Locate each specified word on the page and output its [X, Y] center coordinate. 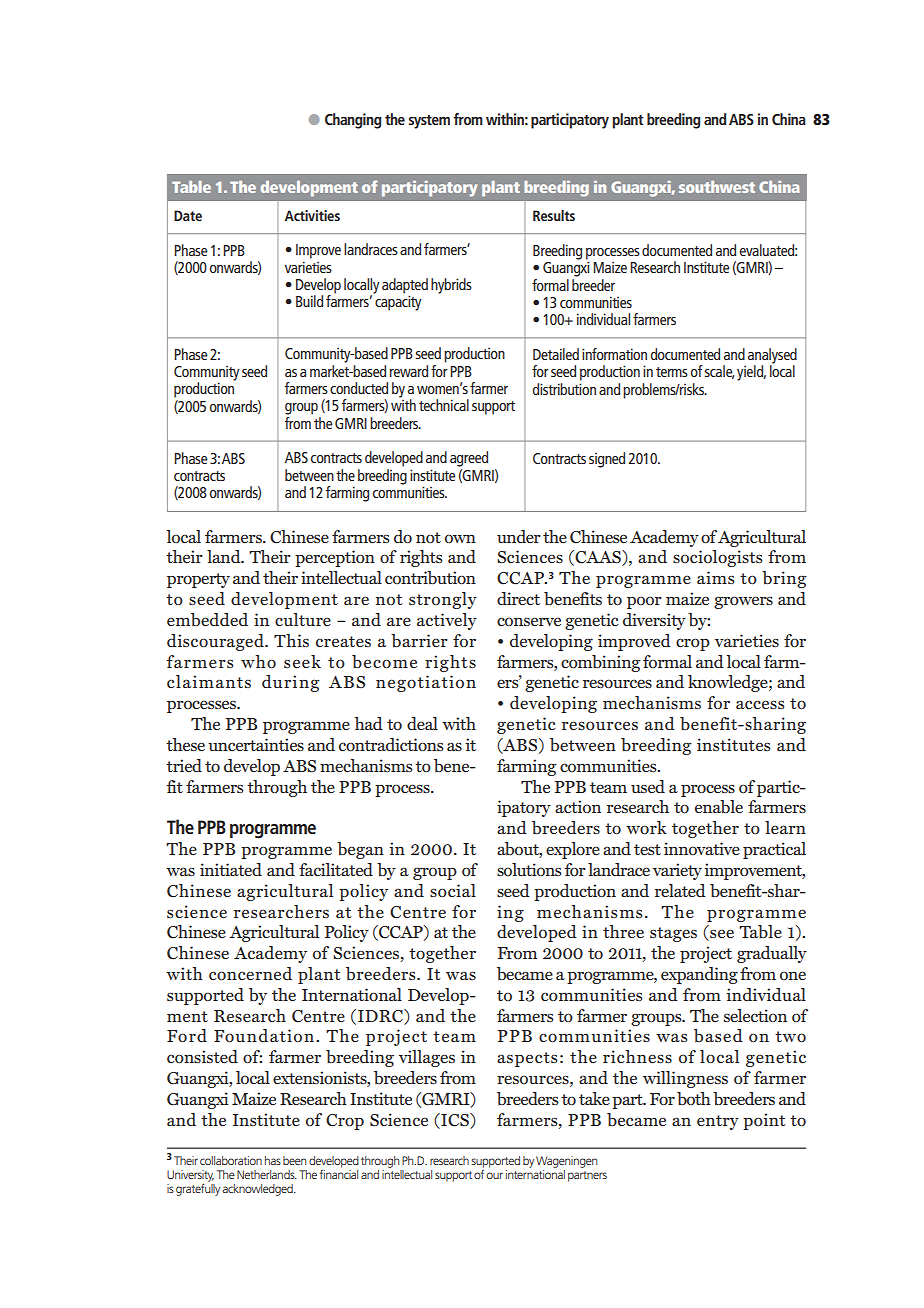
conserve [529, 621]
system [429, 122]
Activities [312, 215]
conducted [359, 388]
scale [719, 372]
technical [444, 405]
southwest [717, 187]
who [258, 661]
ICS [455, 1120]
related [680, 890]
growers [743, 602]
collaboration [231, 1160]
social [453, 890]
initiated [231, 869]
